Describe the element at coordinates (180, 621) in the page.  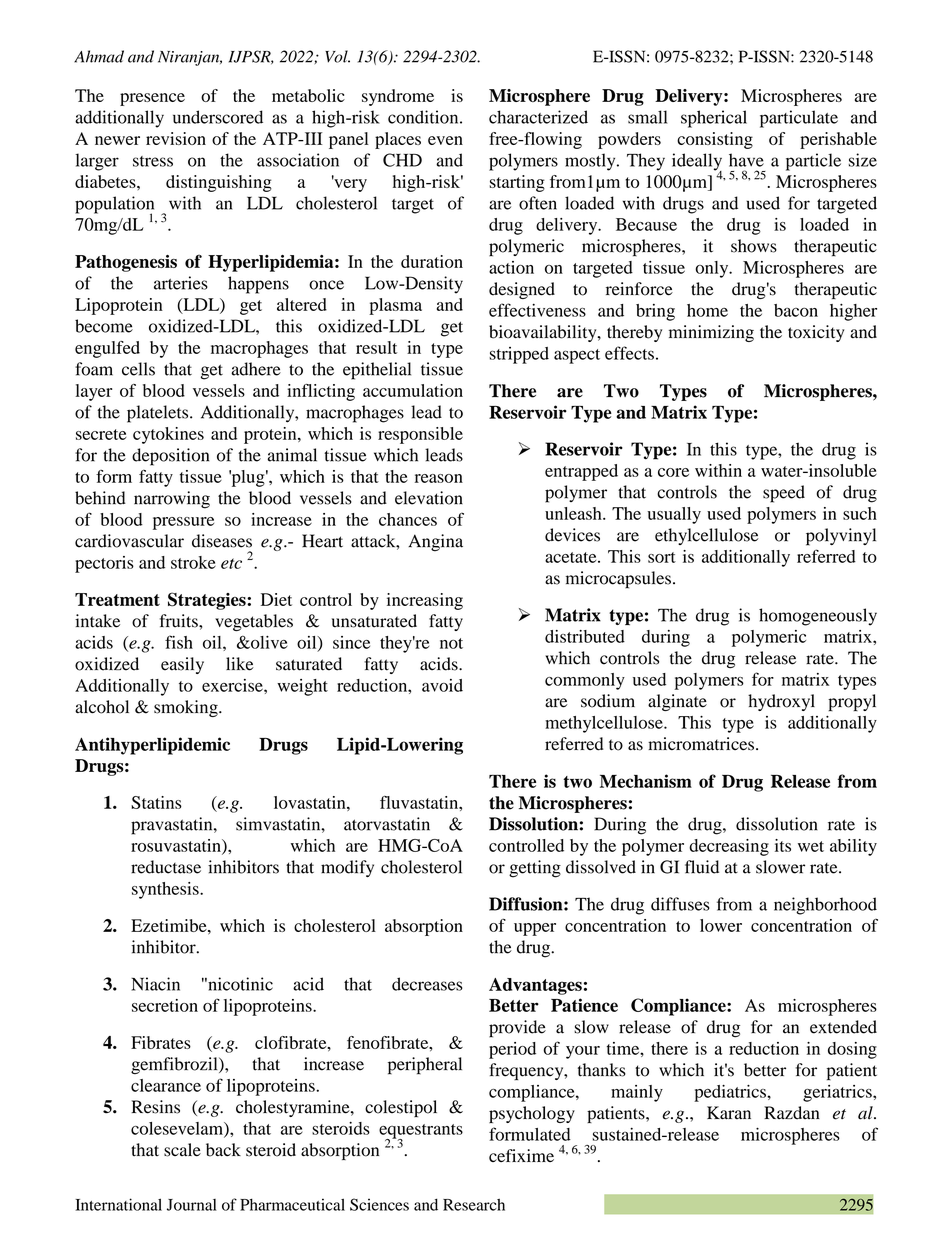
I see `fruits` at that location.
